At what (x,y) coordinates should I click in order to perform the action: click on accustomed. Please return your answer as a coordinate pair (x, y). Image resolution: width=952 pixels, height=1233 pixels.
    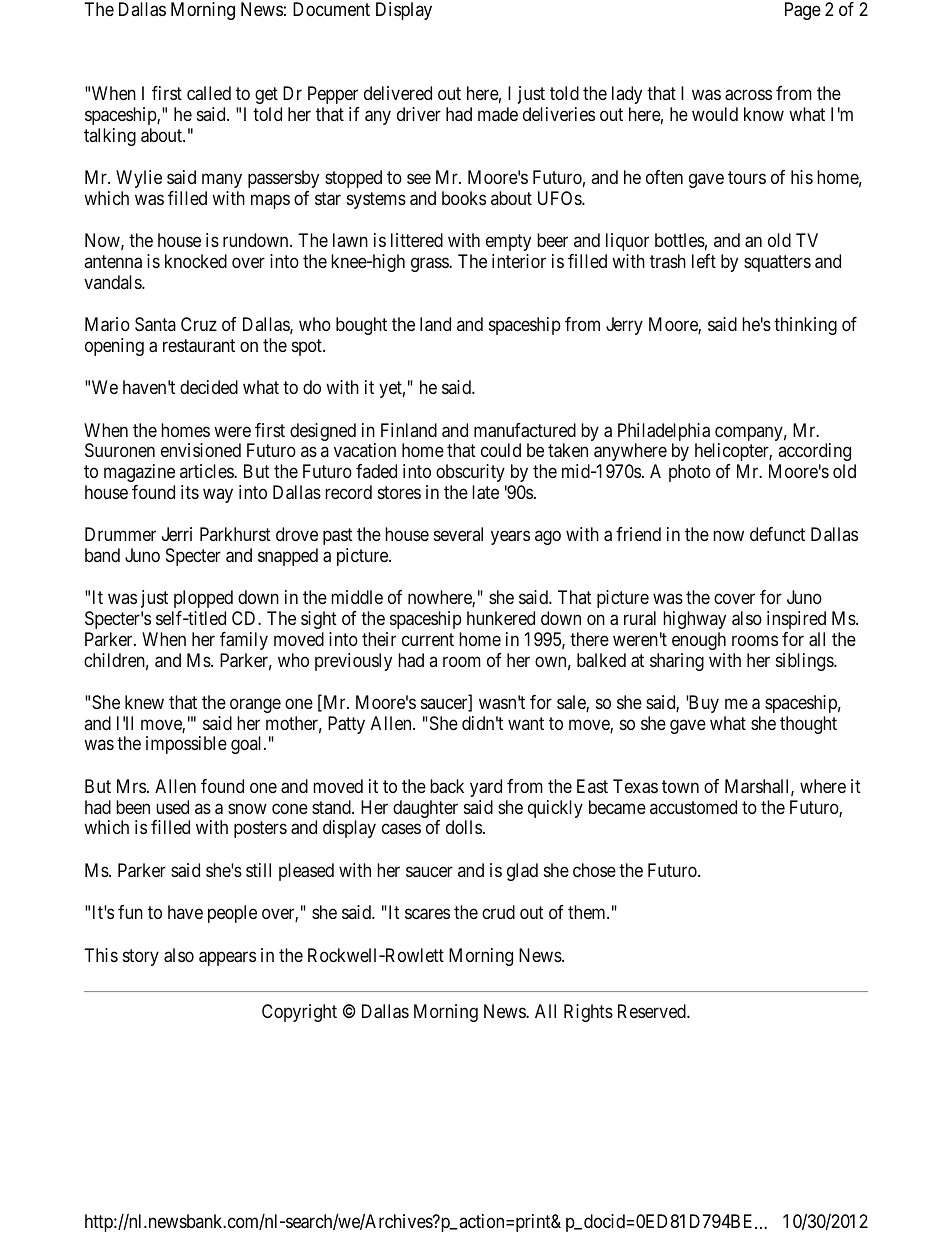
    Looking at the image, I should click on (693, 807).
